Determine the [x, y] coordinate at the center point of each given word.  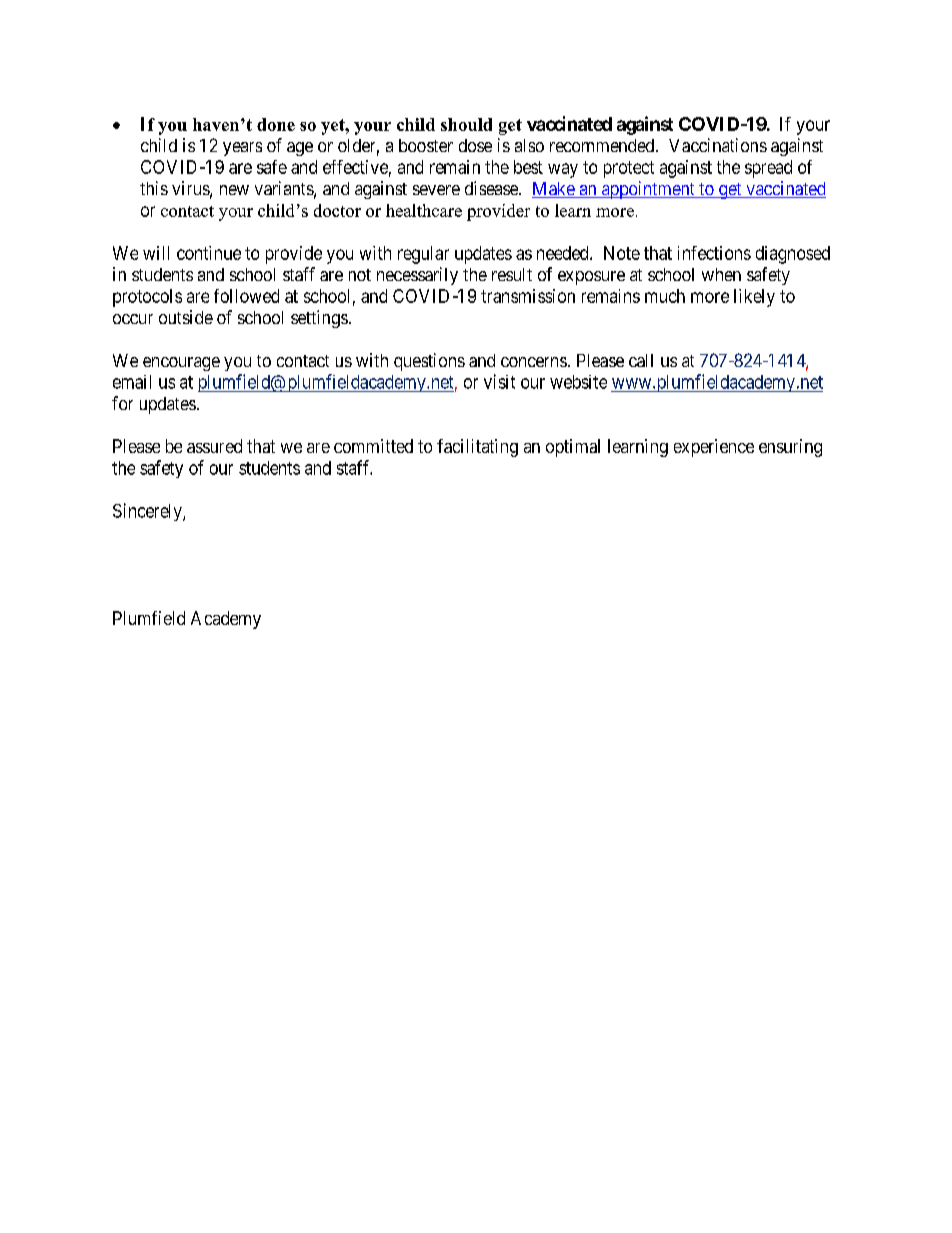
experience [714, 448]
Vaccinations [718, 145]
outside [186, 317]
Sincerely [148, 512]
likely [754, 298]
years [242, 149]
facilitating [477, 448]
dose [475, 145]
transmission [528, 296]
